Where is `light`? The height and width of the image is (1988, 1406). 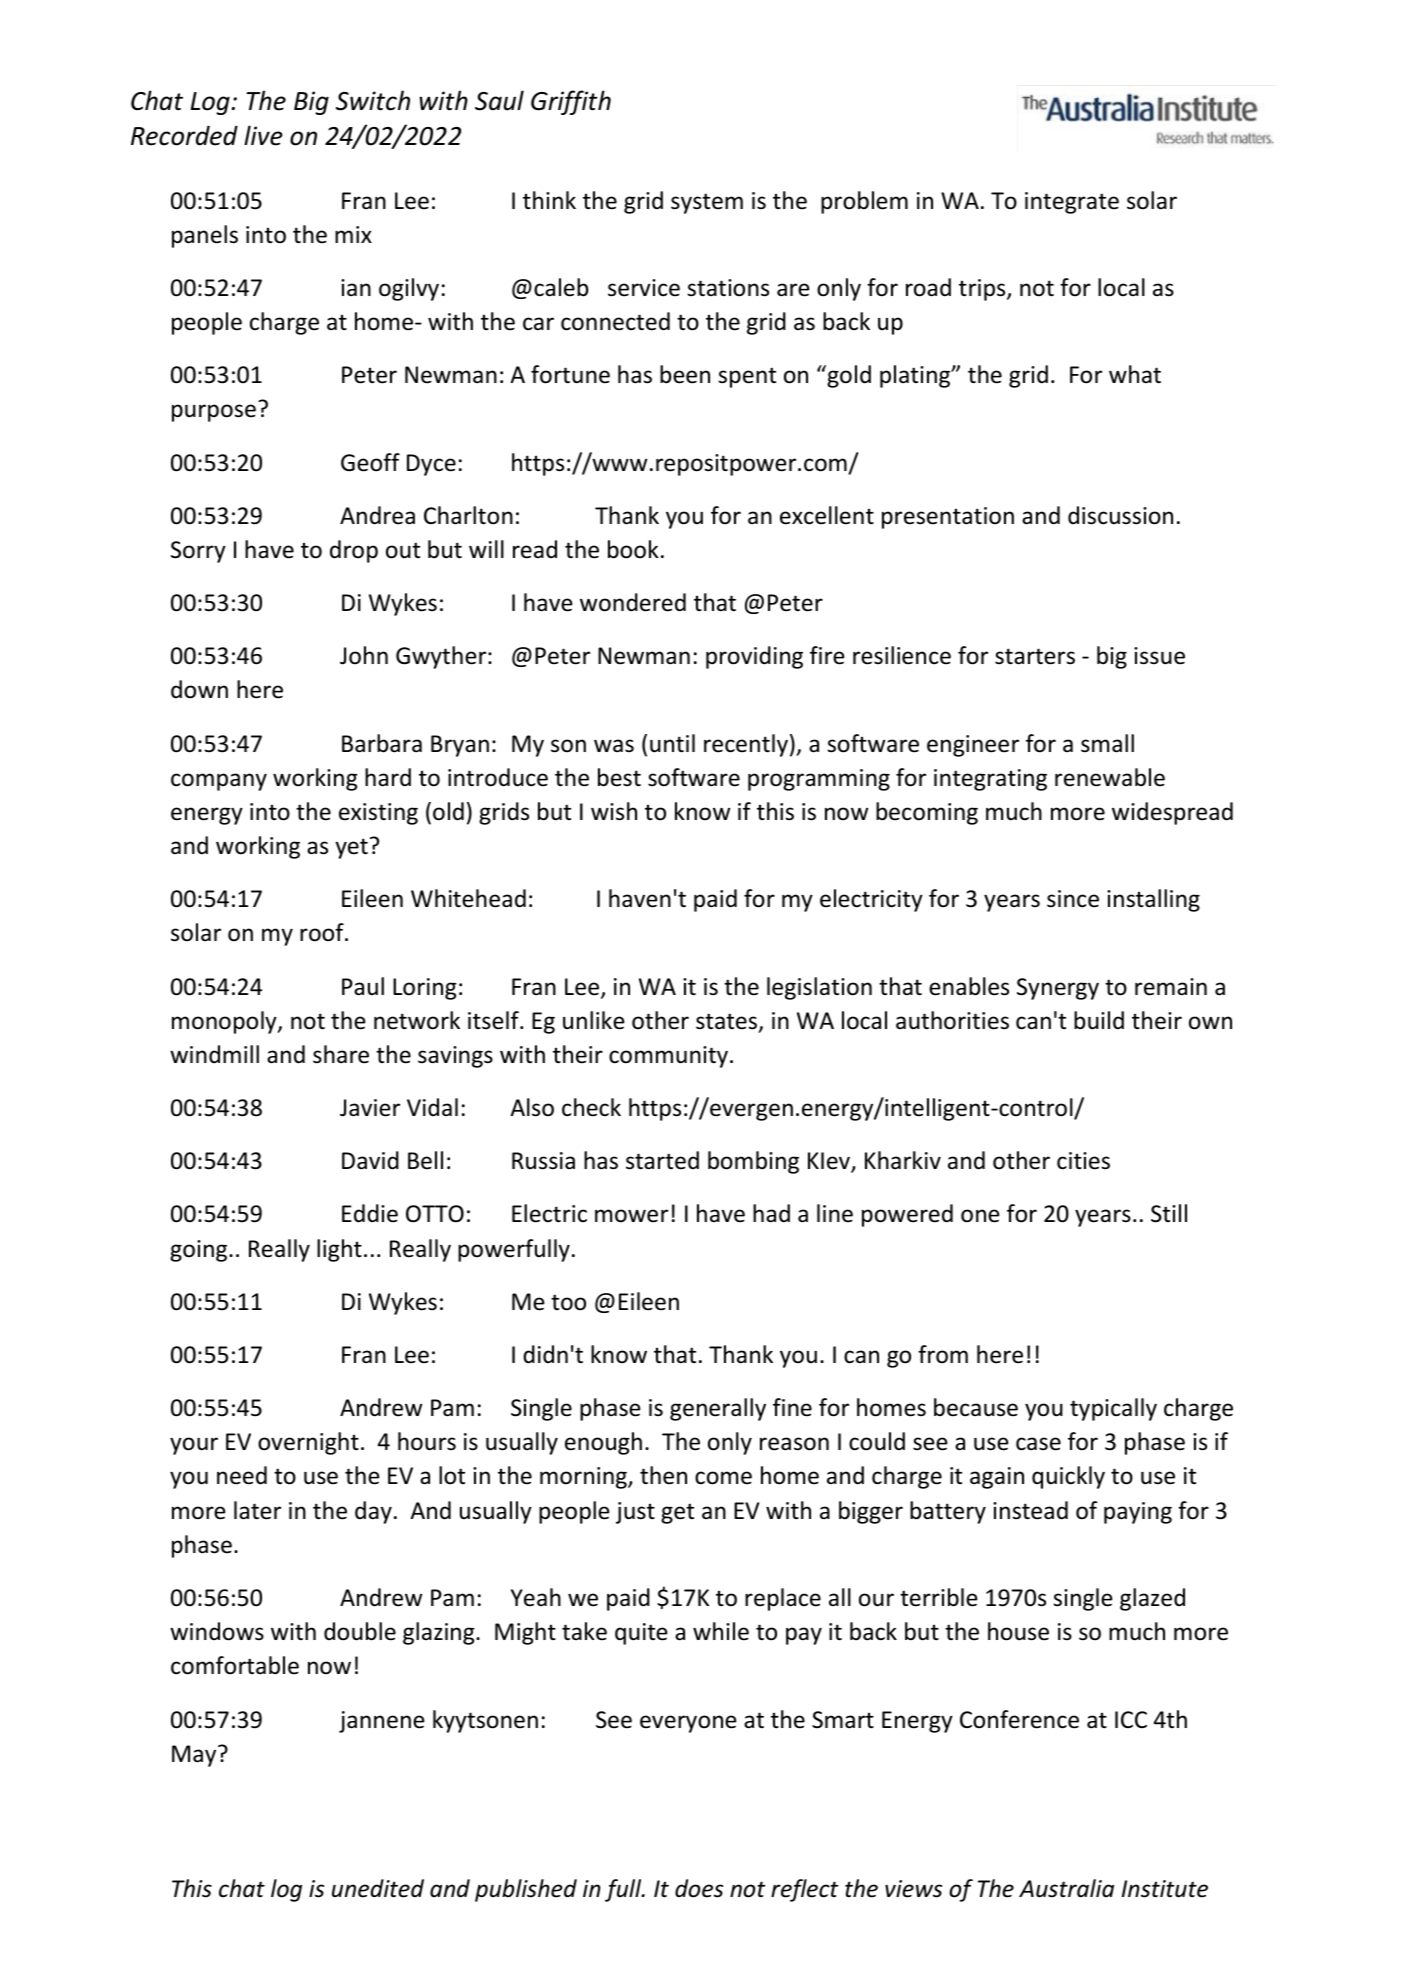 light is located at coordinates (339, 1250).
